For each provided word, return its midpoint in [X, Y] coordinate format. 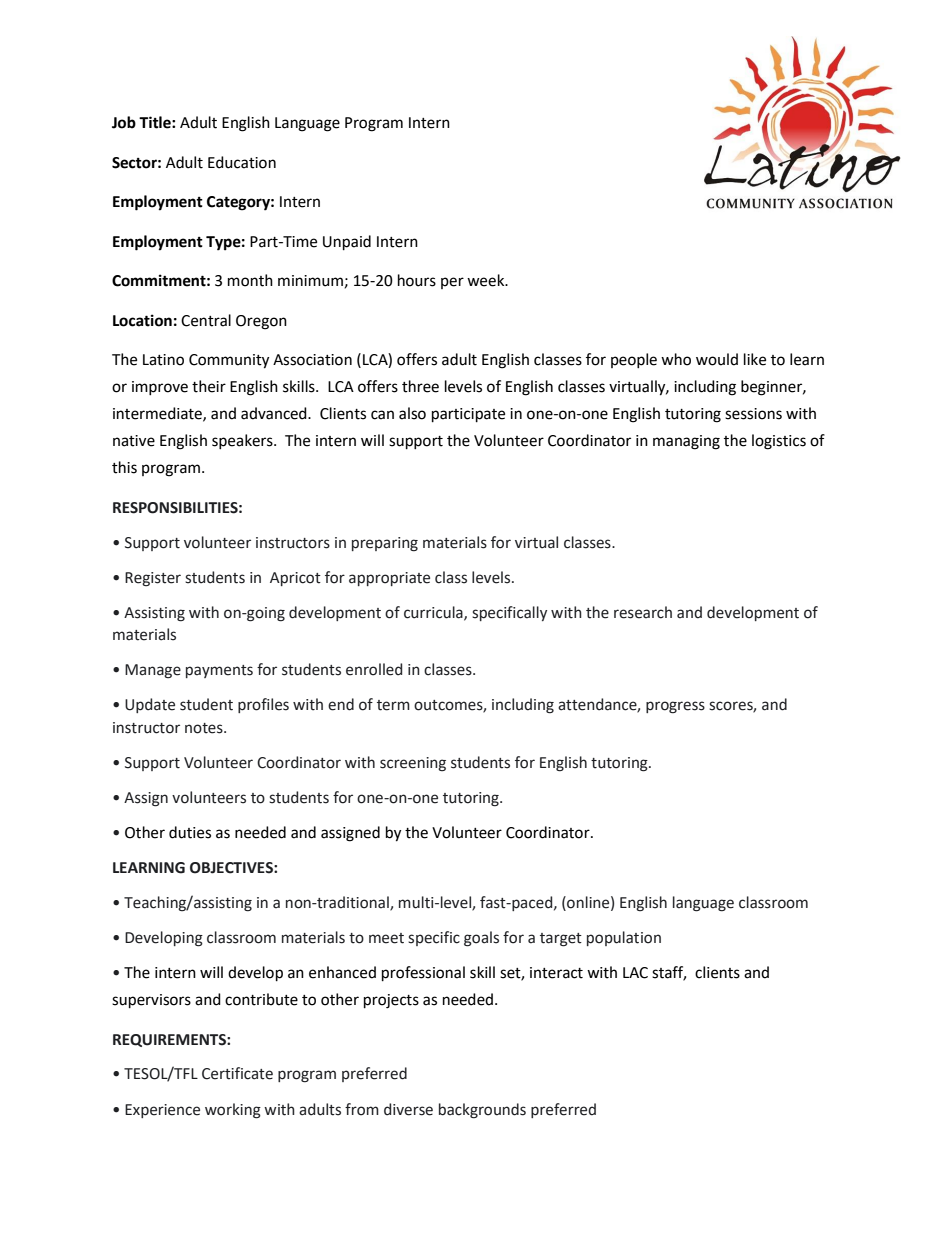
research [643, 612]
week [487, 280]
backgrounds [482, 1111]
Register [153, 579]
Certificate [237, 1073]
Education [242, 162]
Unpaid [347, 243]
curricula [434, 613]
